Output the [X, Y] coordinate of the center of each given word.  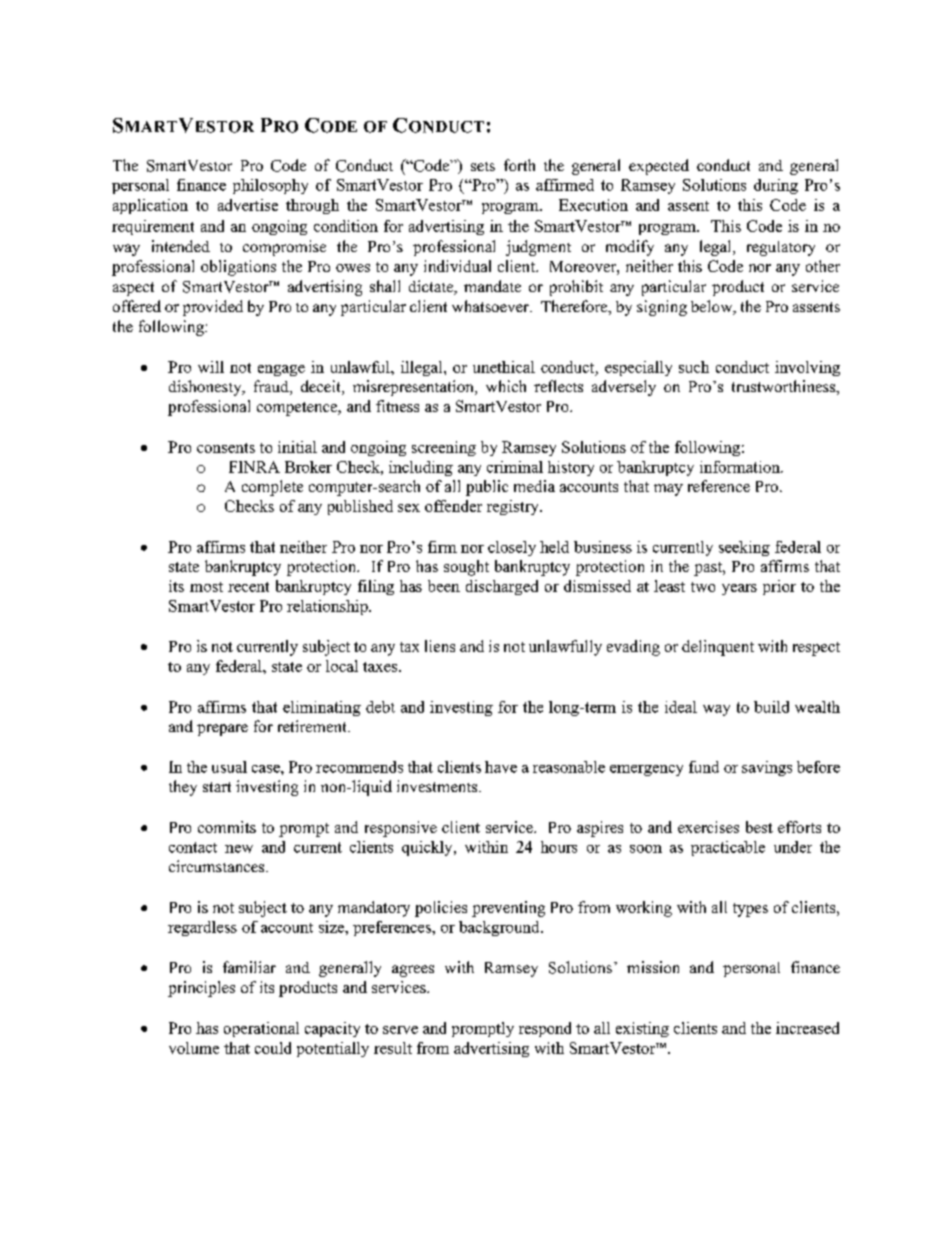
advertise [248, 205]
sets [483, 166]
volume [194, 1048]
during [776, 186]
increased [807, 1028]
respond [545, 1029]
